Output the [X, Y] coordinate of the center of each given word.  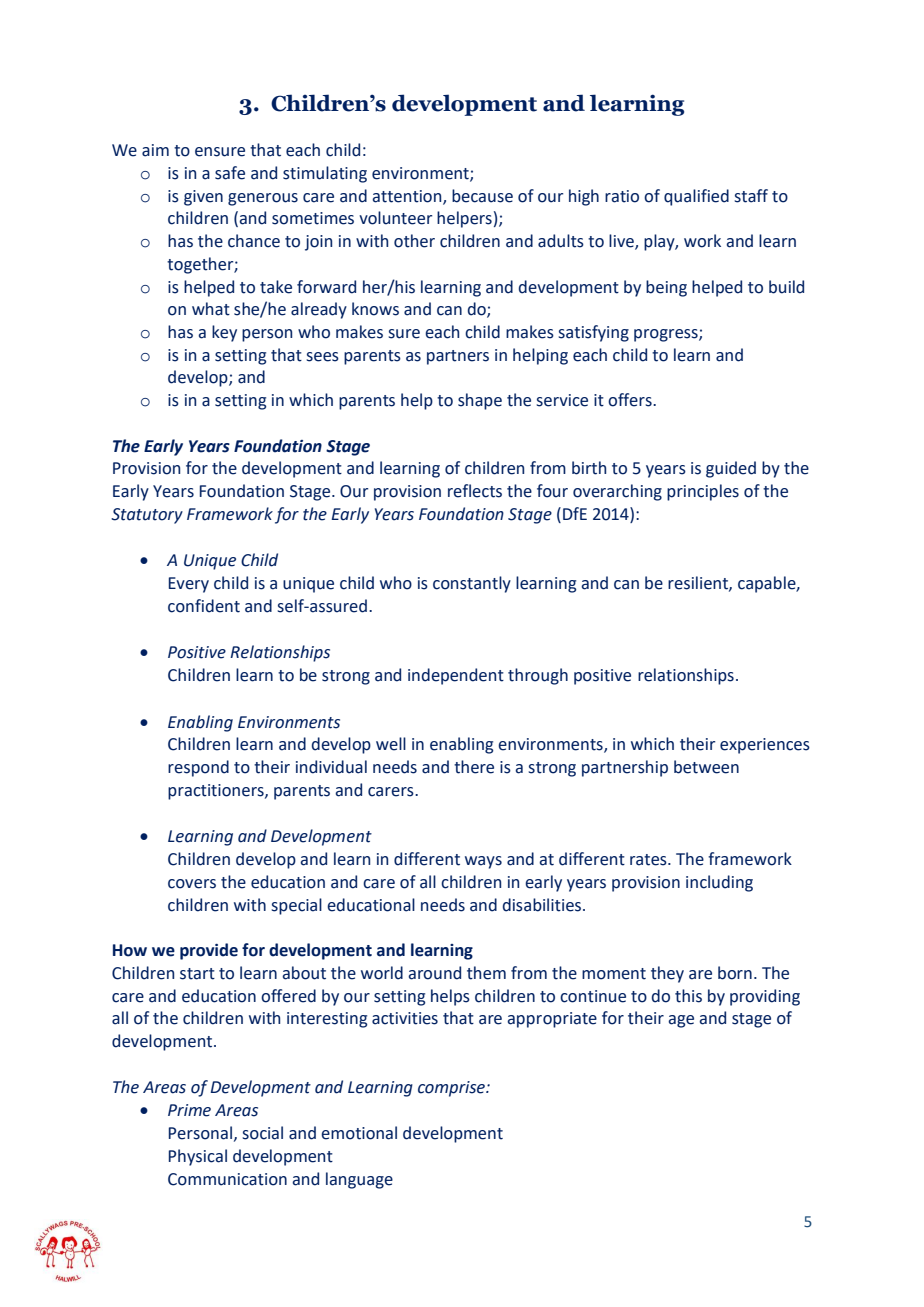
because [482, 196]
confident [204, 606]
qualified [696, 197]
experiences [765, 746]
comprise [453, 1089]
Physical [198, 1157]
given [203, 198]
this [688, 996]
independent [456, 676]
